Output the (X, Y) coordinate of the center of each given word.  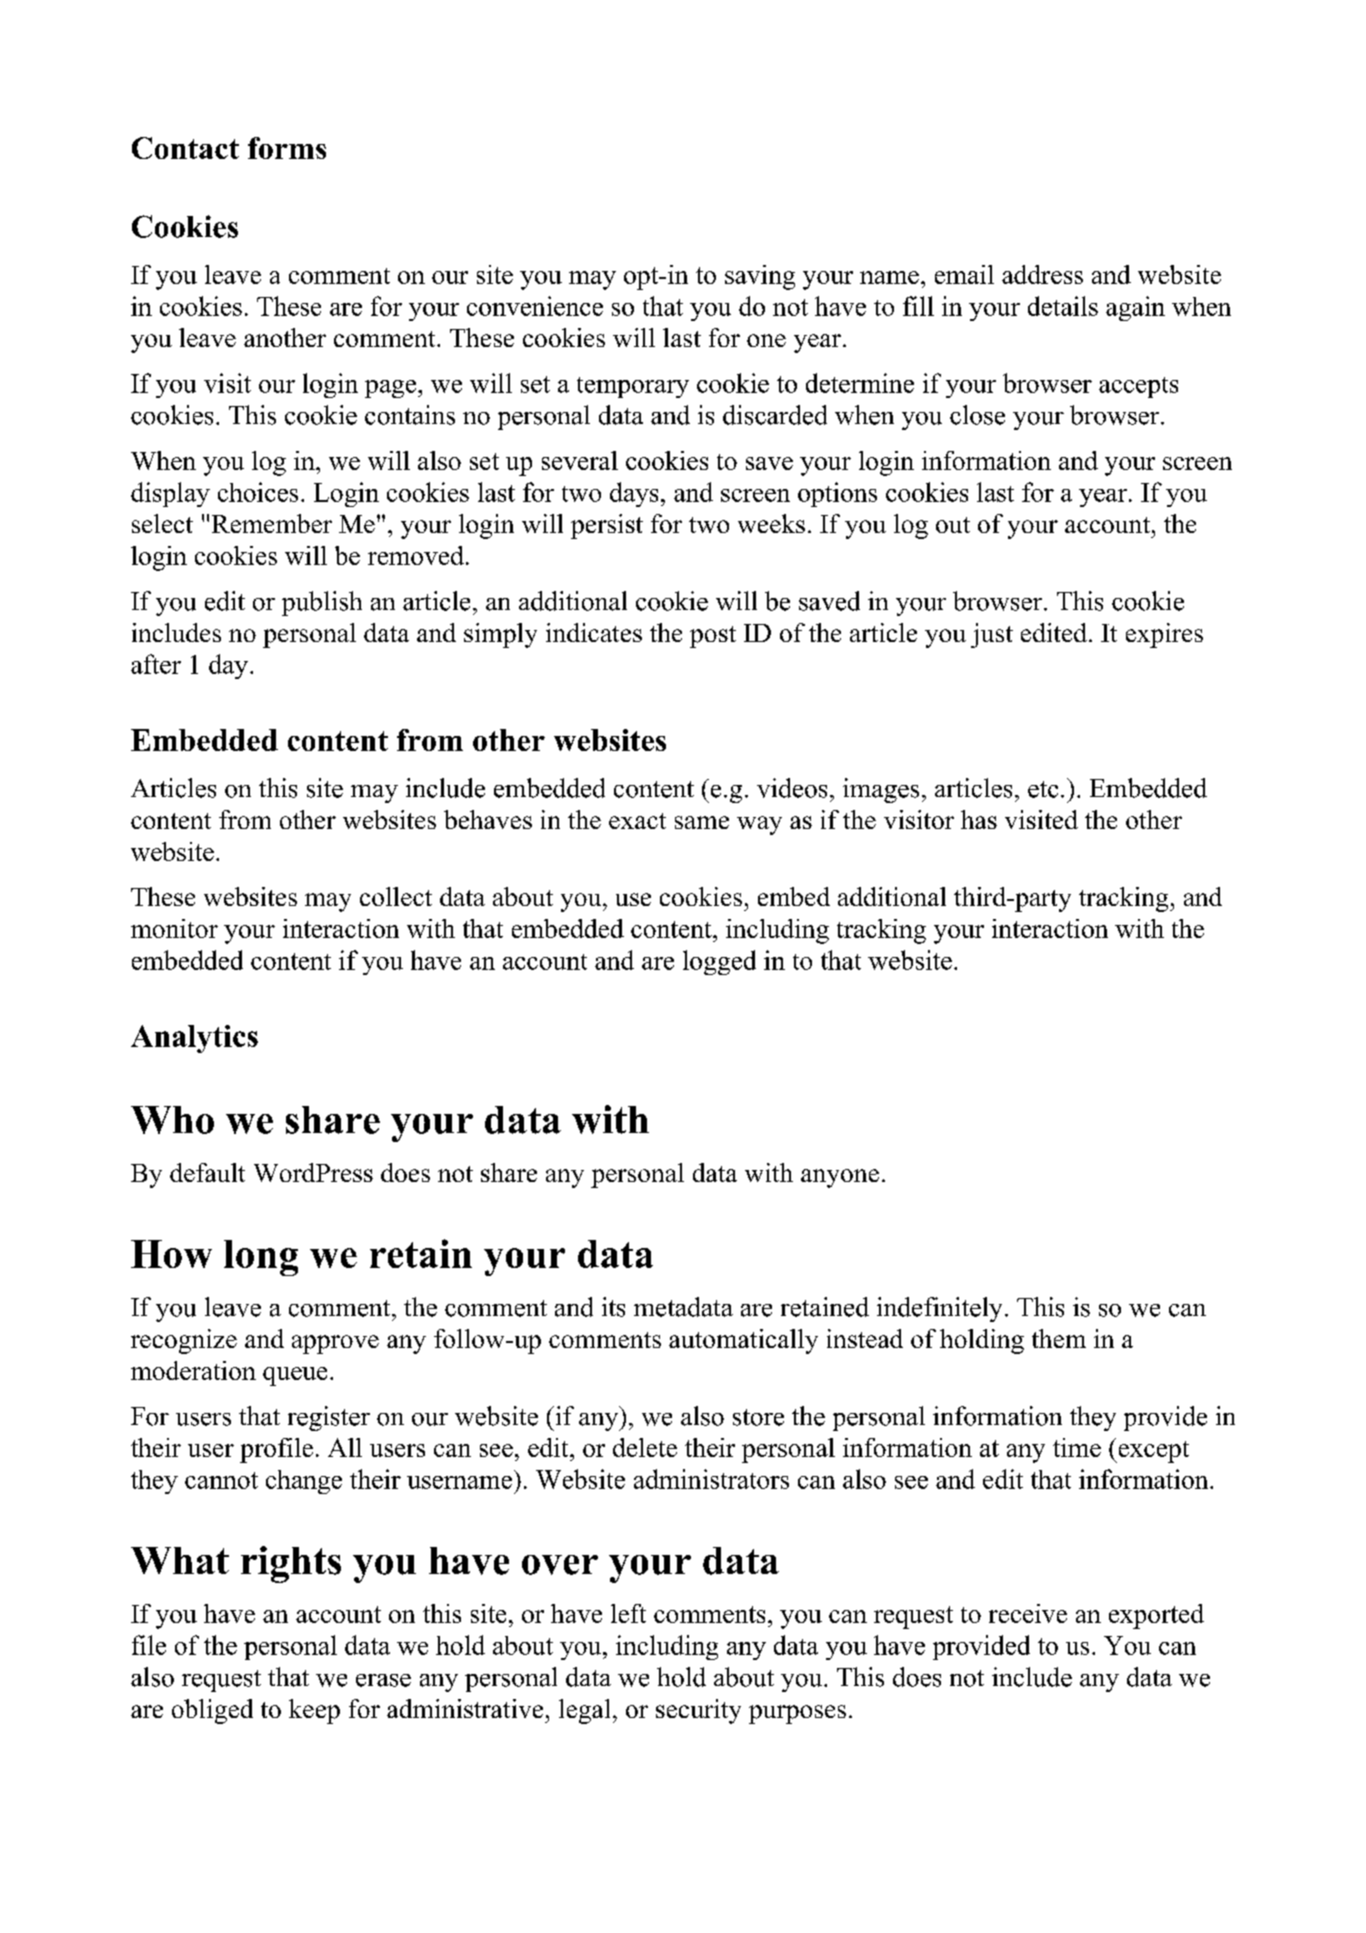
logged (719, 962)
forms (287, 148)
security (698, 1711)
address (1042, 274)
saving (760, 277)
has (979, 819)
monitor (174, 928)
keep (314, 1711)
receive (1028, 1613)
